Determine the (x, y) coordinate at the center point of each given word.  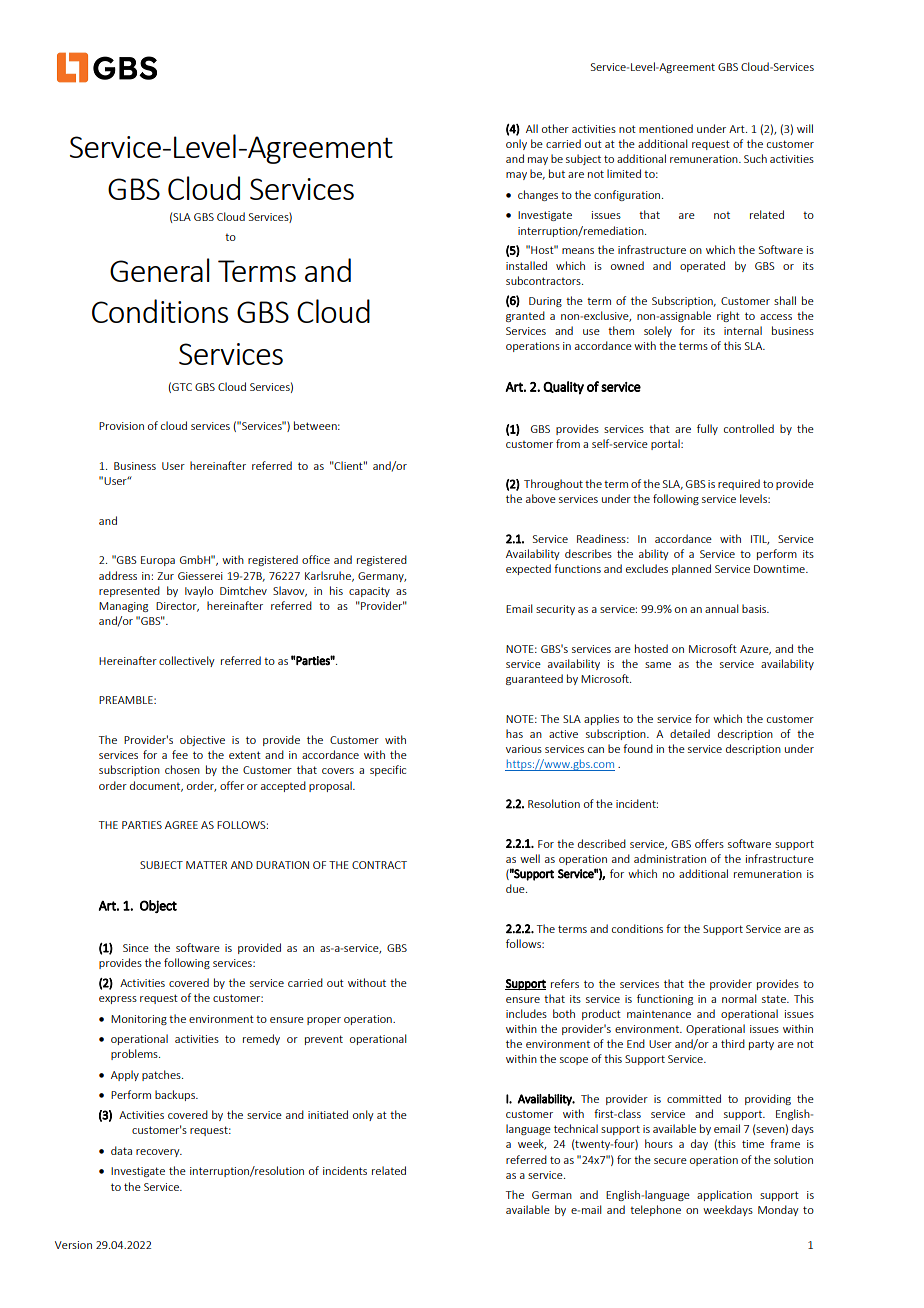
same (658, 665)
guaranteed (534, 679)
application (724, 1195)
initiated (328, 1114)
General (160, 270)
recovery (159, 1153)
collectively (187, 661)
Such (755, 158)
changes (538, 195)
